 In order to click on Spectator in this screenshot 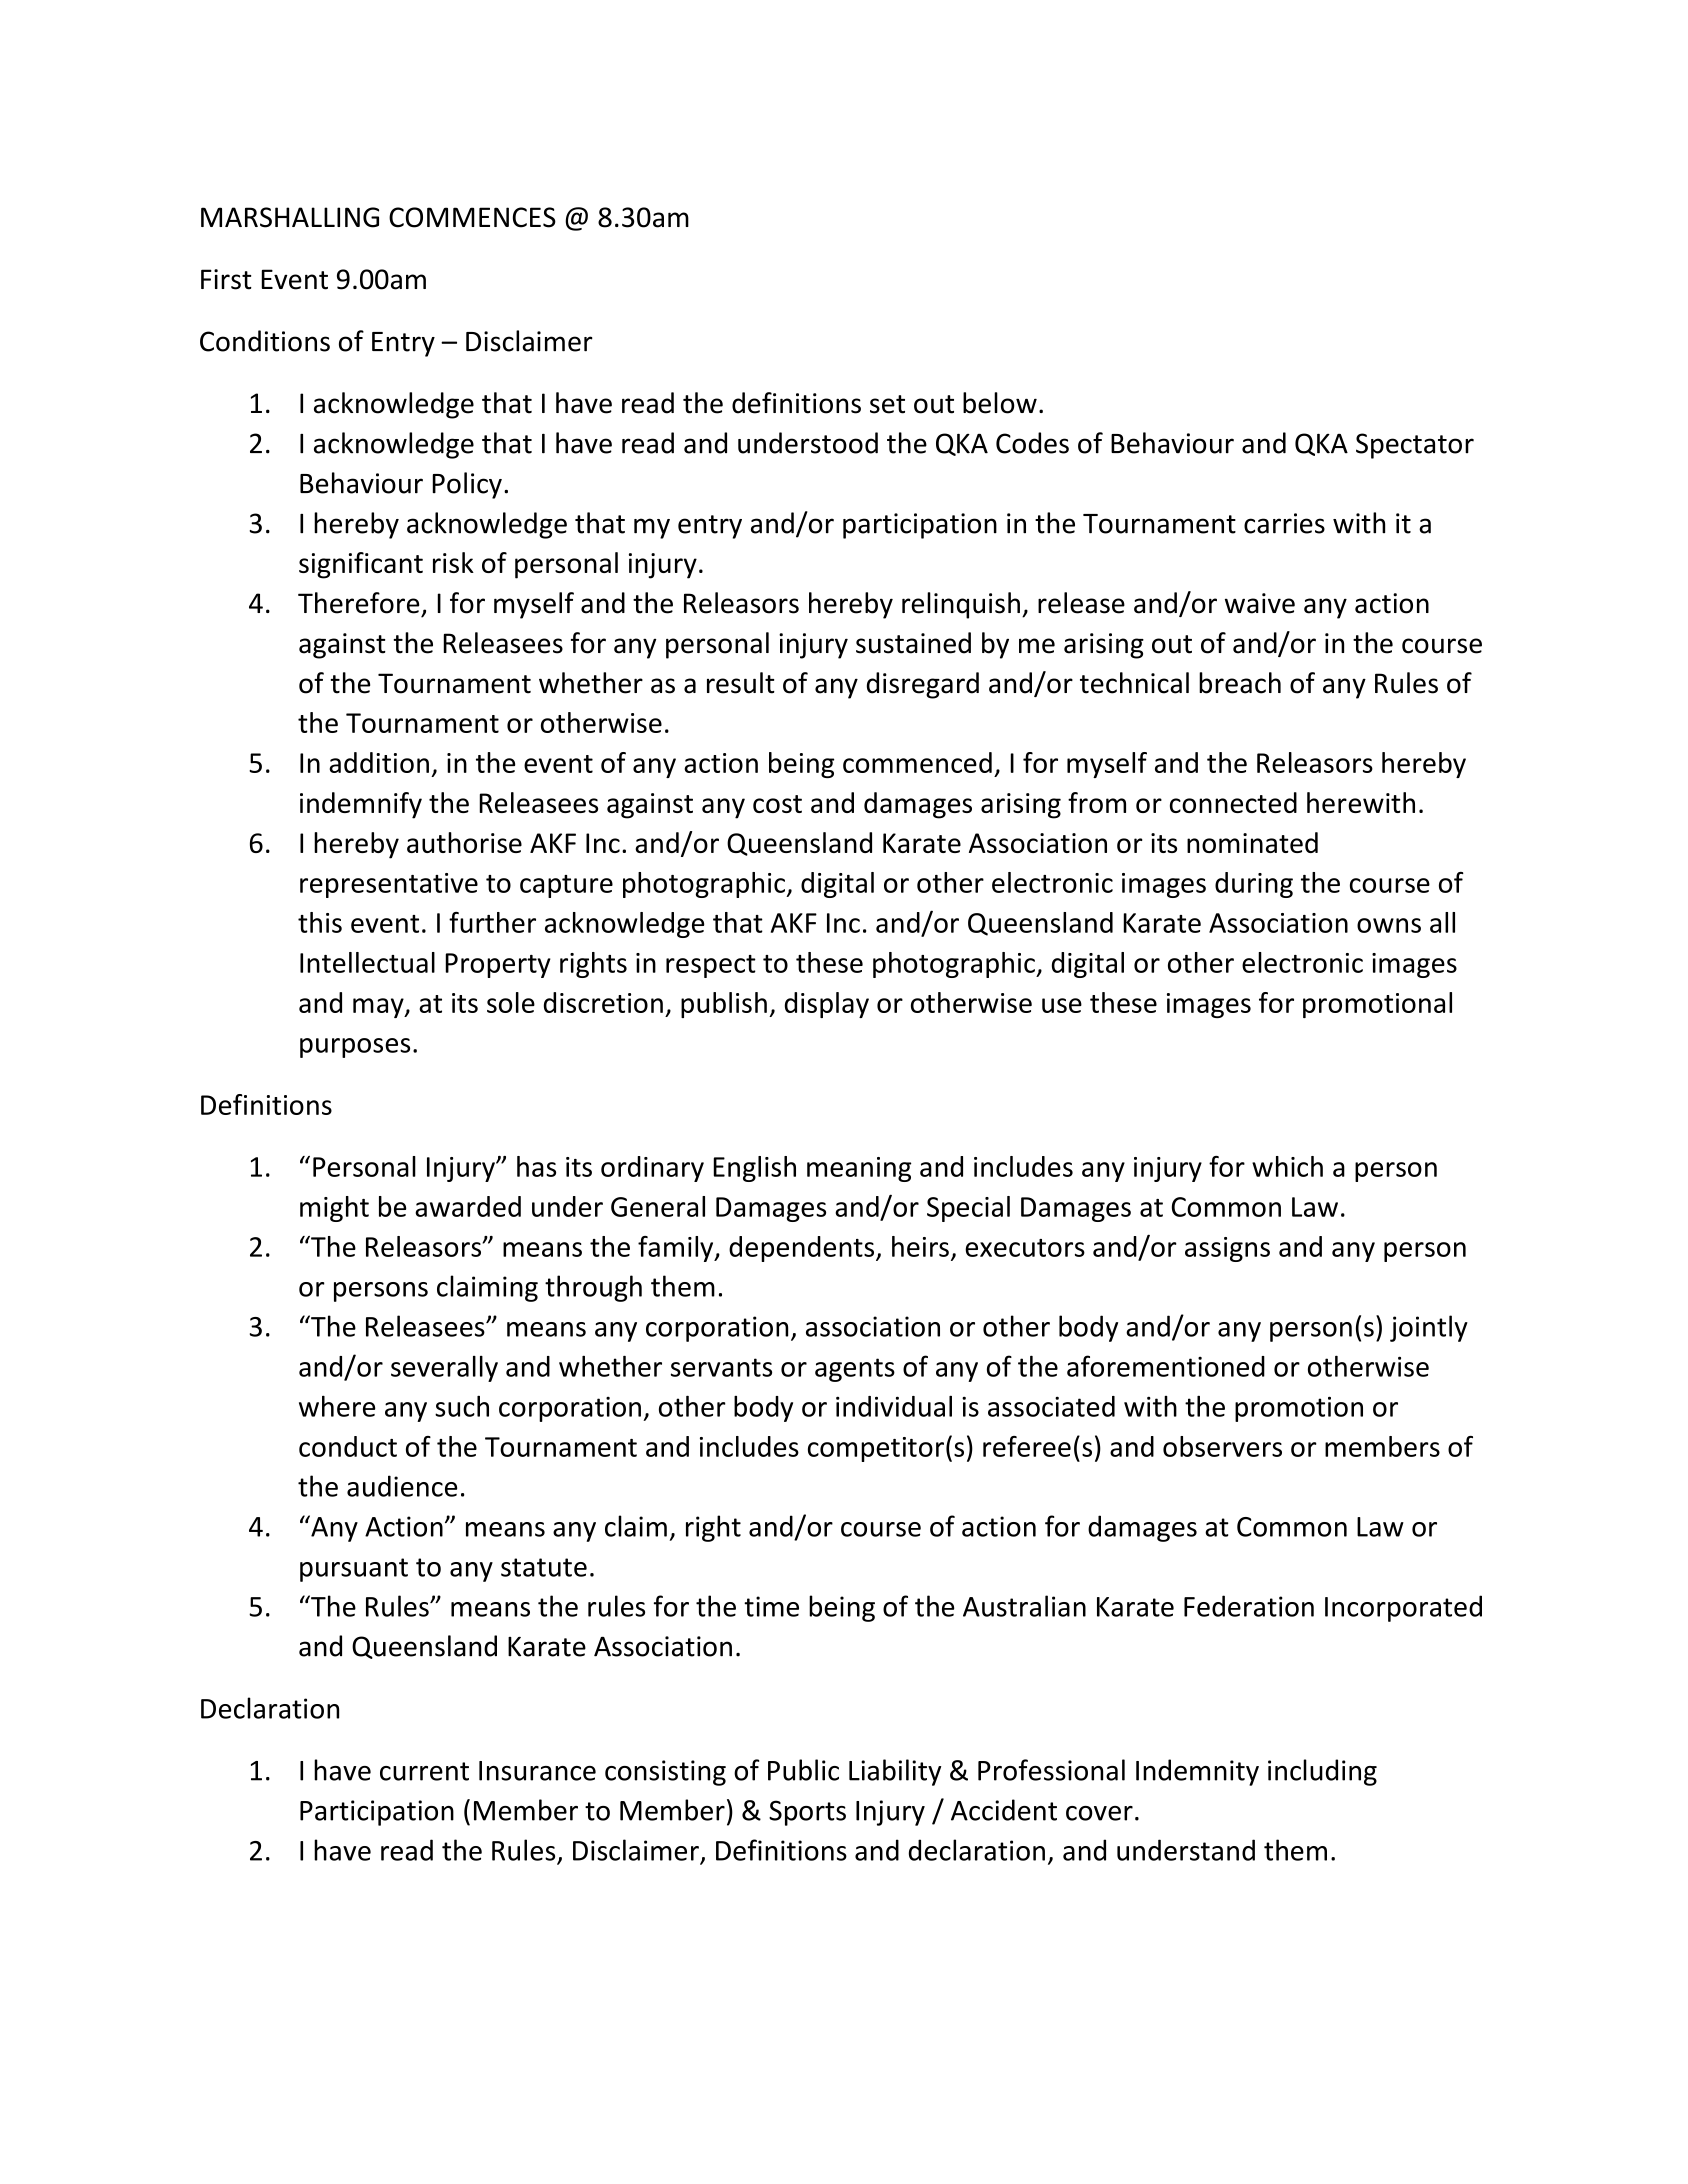, I will do `click(1415, 446)`.
